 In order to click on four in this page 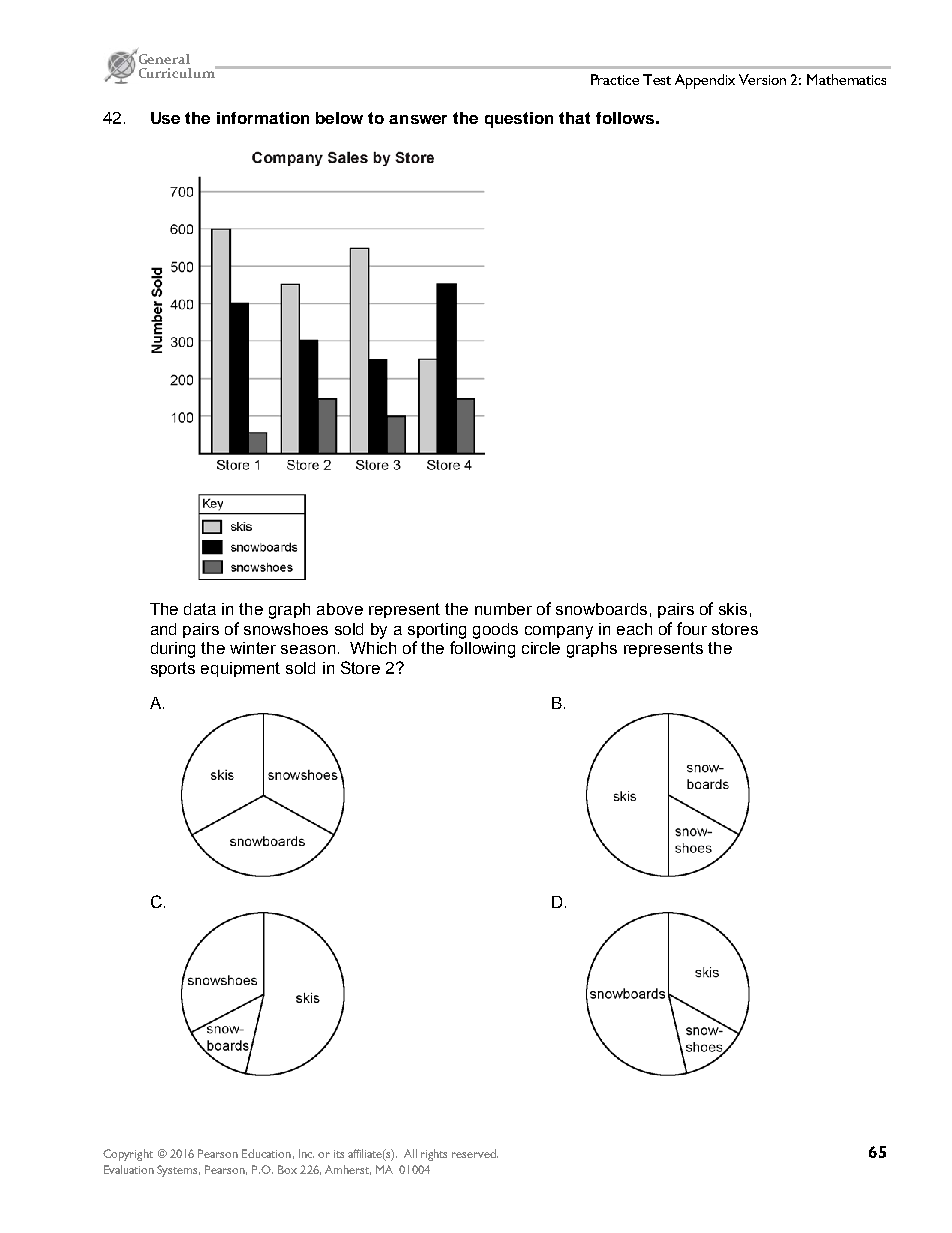, I will do `click(692, 628)`.
